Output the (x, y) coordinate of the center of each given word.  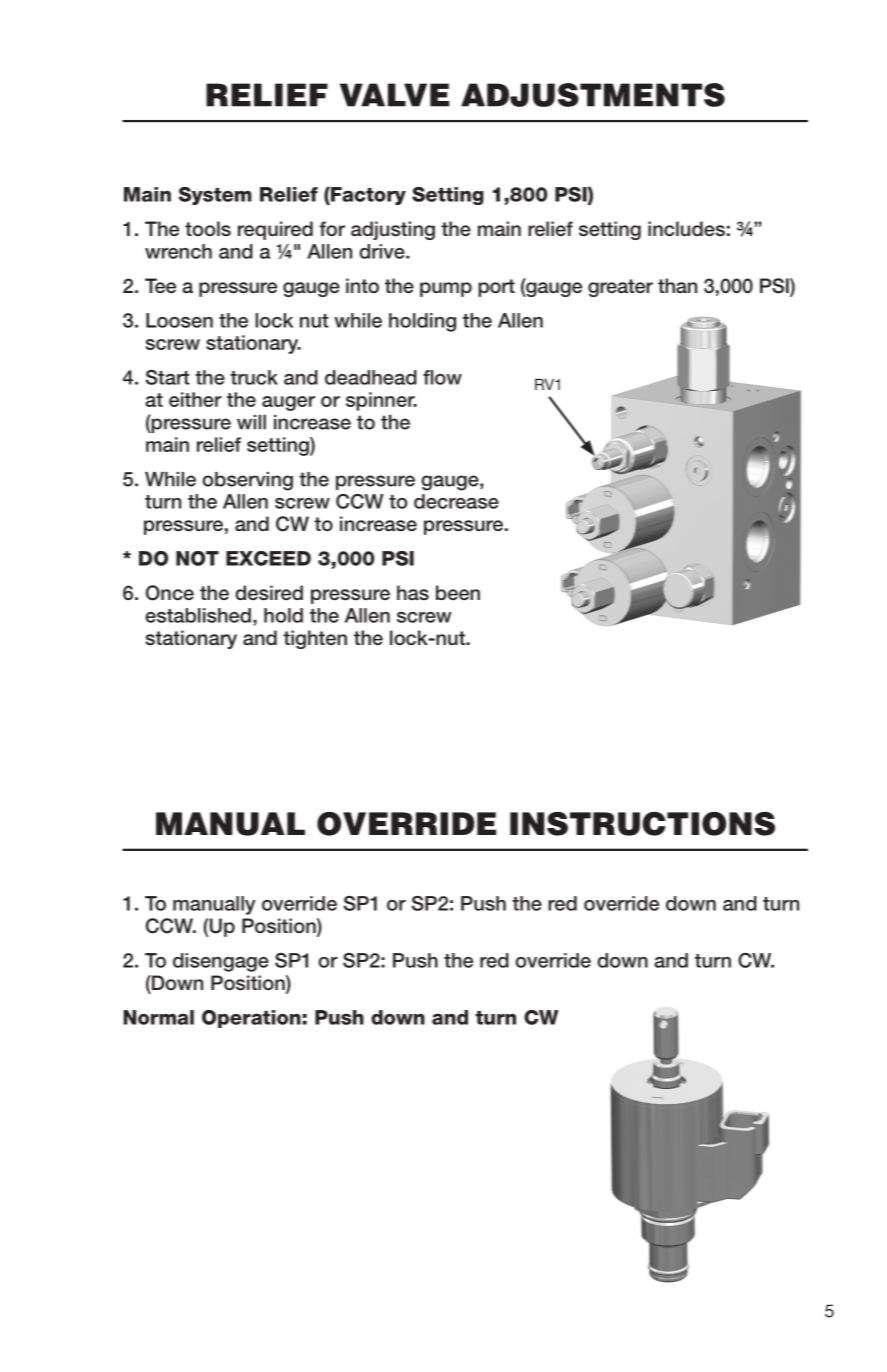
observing (248, 481)
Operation (251, 1019)
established (198, 615)
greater (620, 288)
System (215, 196)
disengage (221, 962)
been (458, 593)
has (413, 593)
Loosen (179, 320)
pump (446, 289)
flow (442, 377)
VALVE (395, 95)
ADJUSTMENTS (593, 95)
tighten (315, 639)
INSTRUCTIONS (642, 824)
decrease (456, 501)
